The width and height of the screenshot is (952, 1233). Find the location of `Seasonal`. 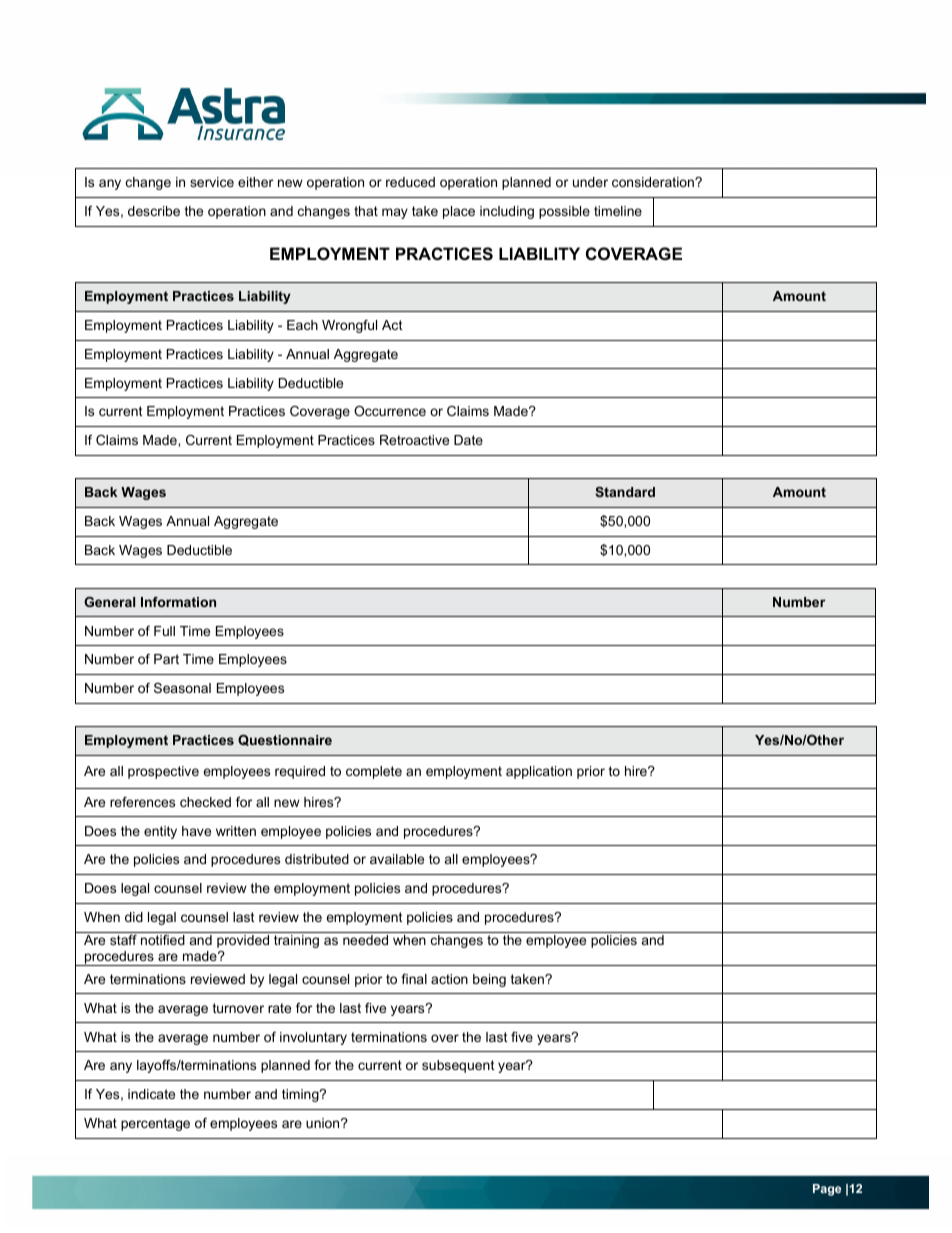

Seasonal is located at coordinates (182, 688).
